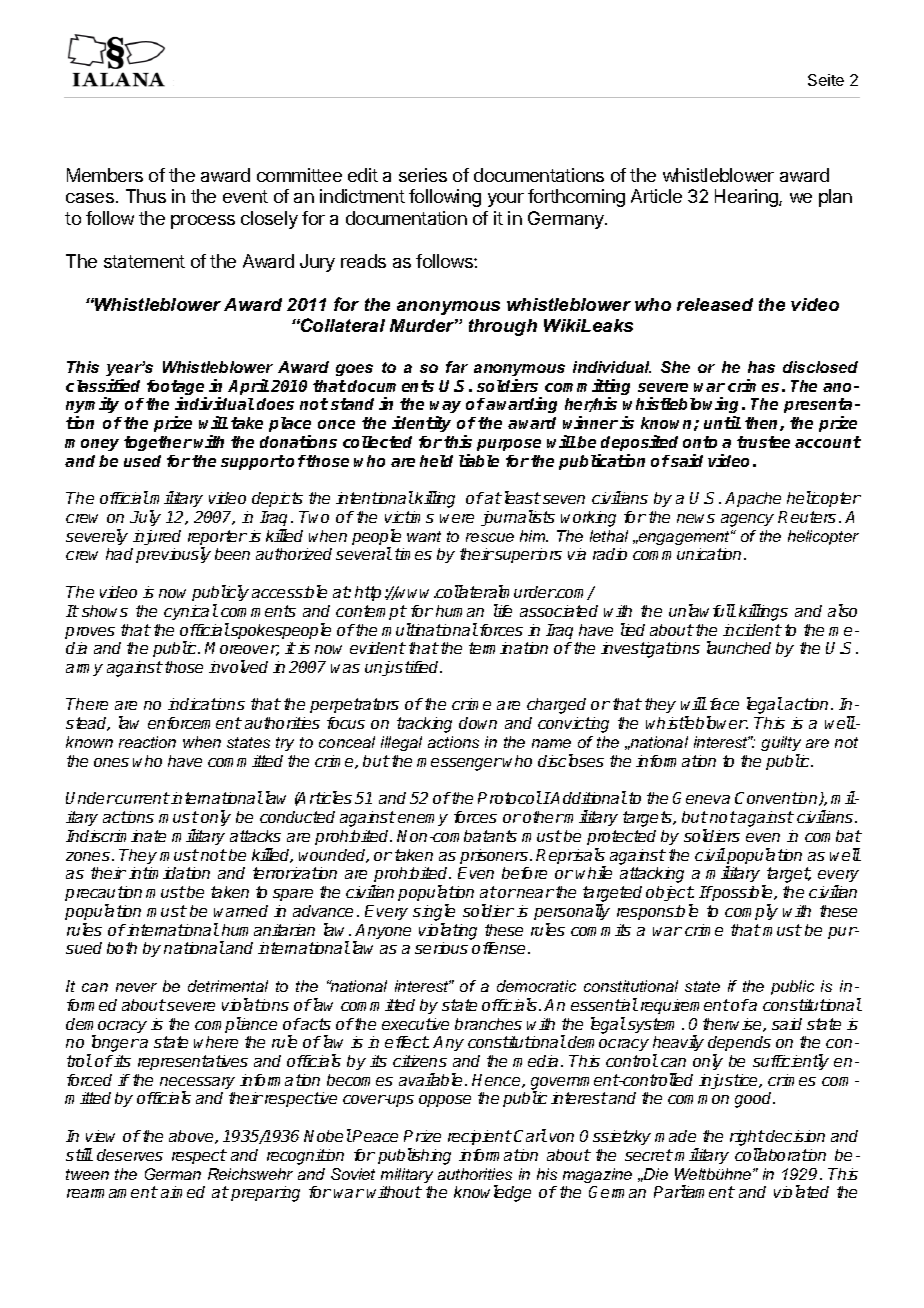 This document has width=924, height=1308. What do you see at coordinates (105, 175) in the document?
I see `Members` at bounding box center [105, 175].
